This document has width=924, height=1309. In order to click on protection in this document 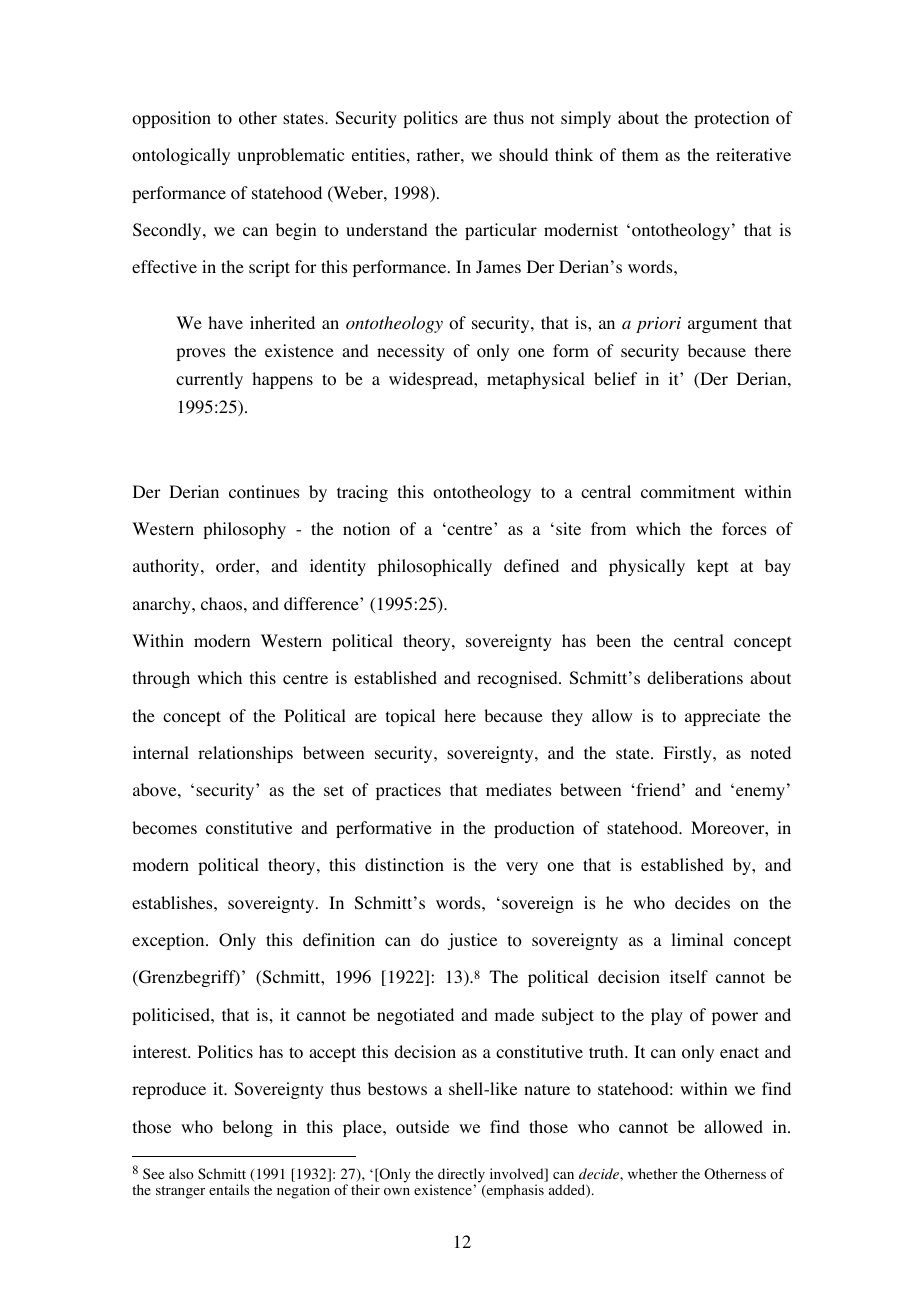, I will do `click(731, 119)`.
